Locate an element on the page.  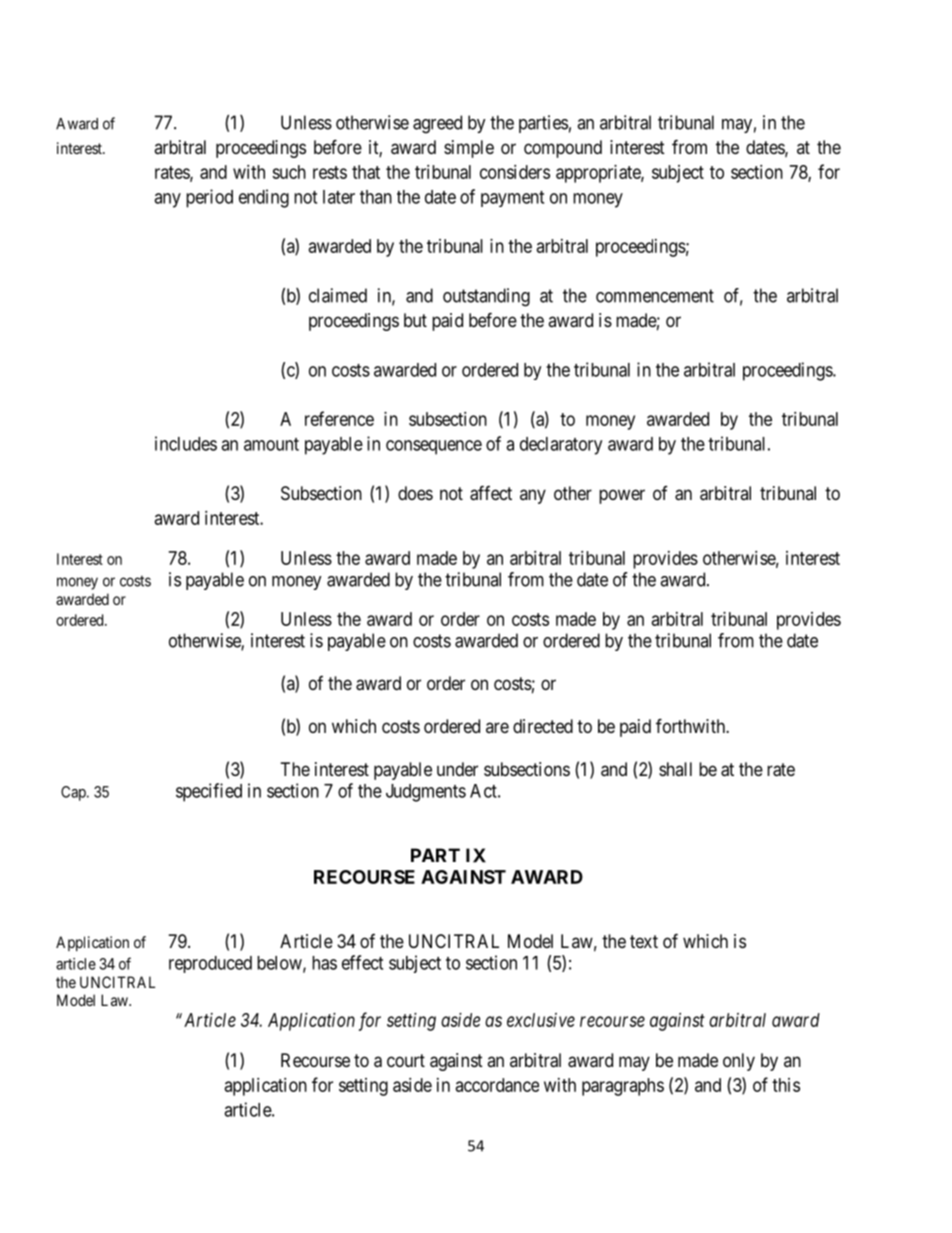
such is located at coordinates (289, 172).
